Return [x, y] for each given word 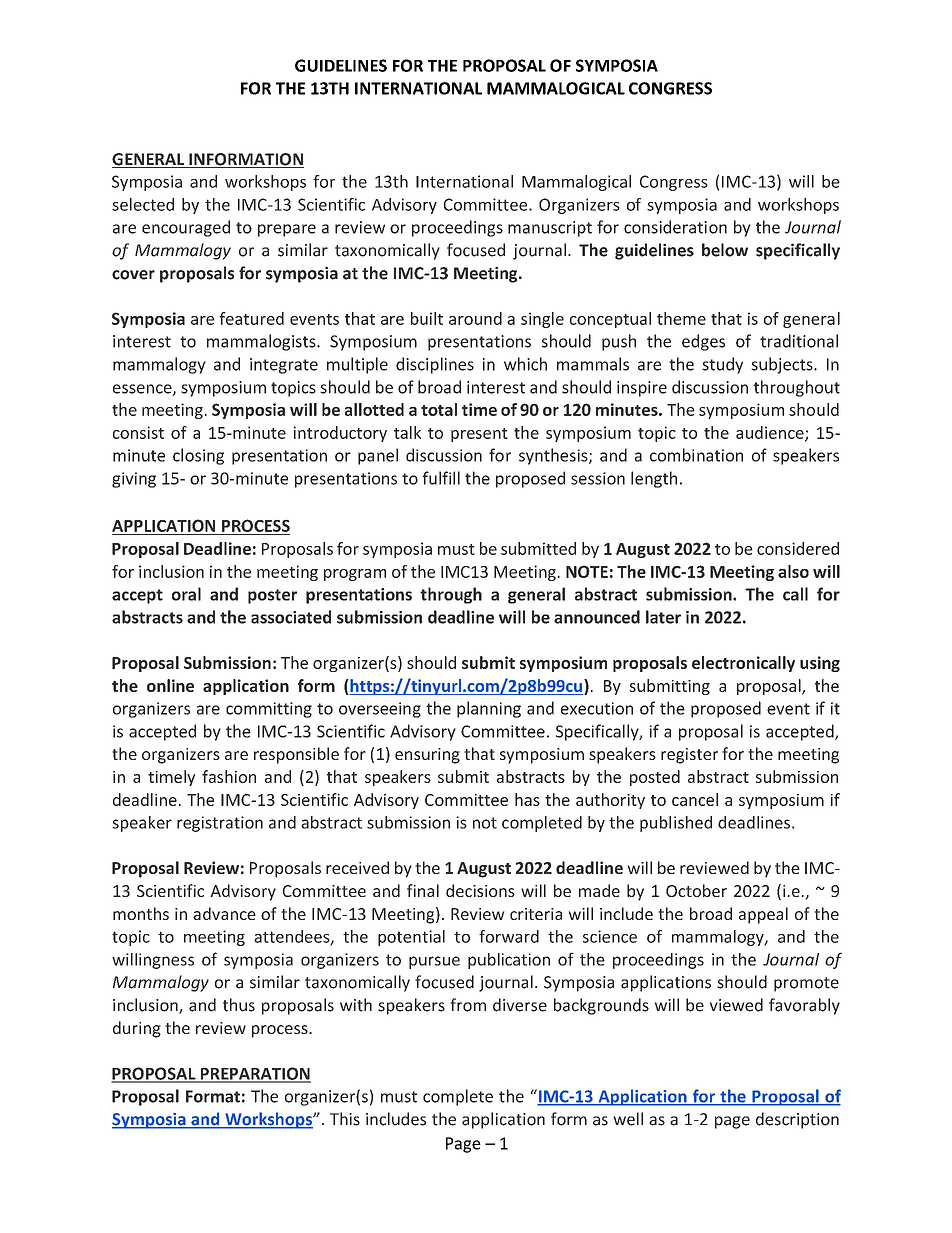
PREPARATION [254, 1074]
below [725, 250]
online [170, 685]
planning [489, 709]
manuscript [550, 229]
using [820, 664]
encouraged [186, 228]
